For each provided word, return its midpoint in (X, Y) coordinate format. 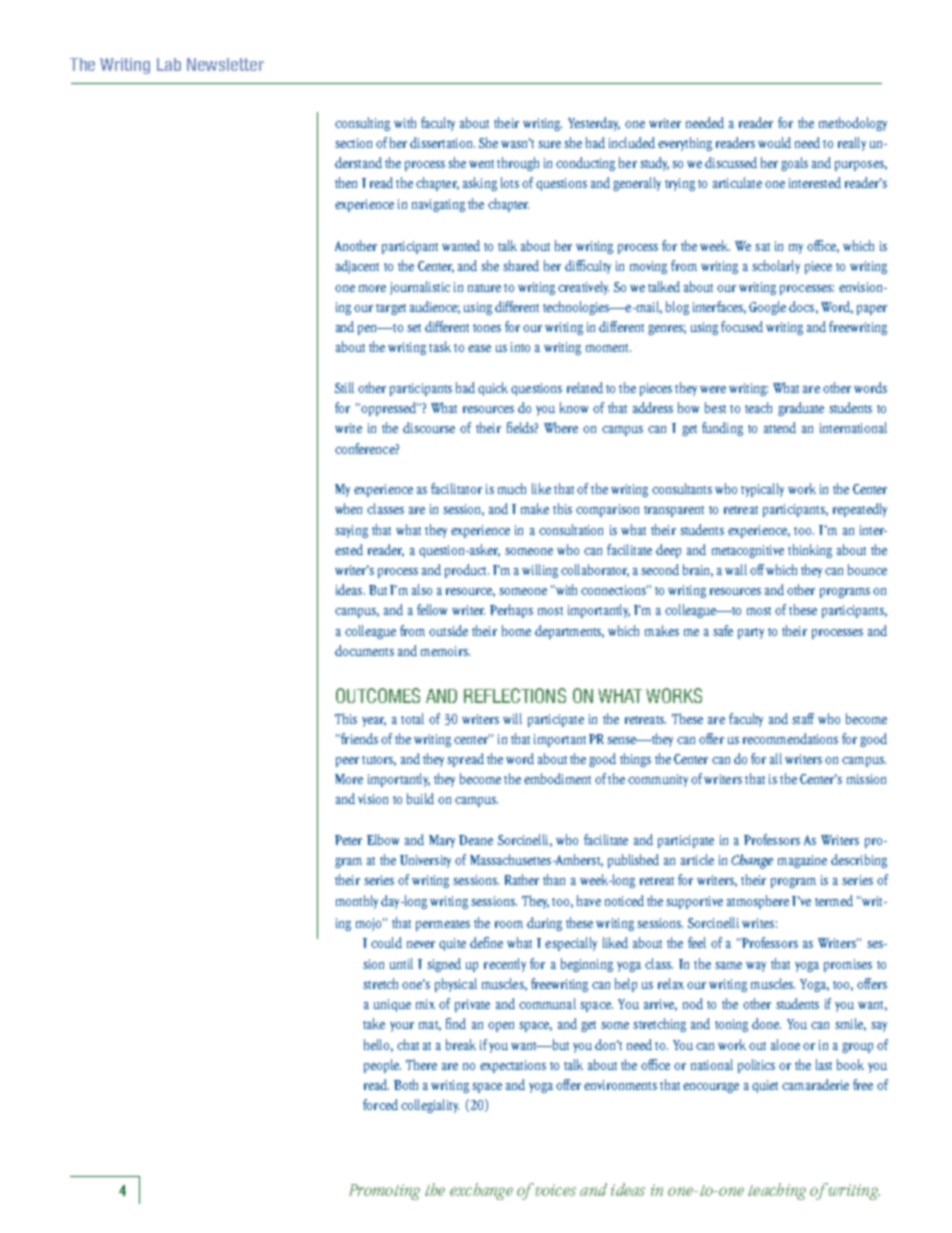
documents (364, 650)
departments (569, 632)
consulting (362, 124)
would (774, 142)
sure (549, 144)
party (751, 633)
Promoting (384, 1192)
